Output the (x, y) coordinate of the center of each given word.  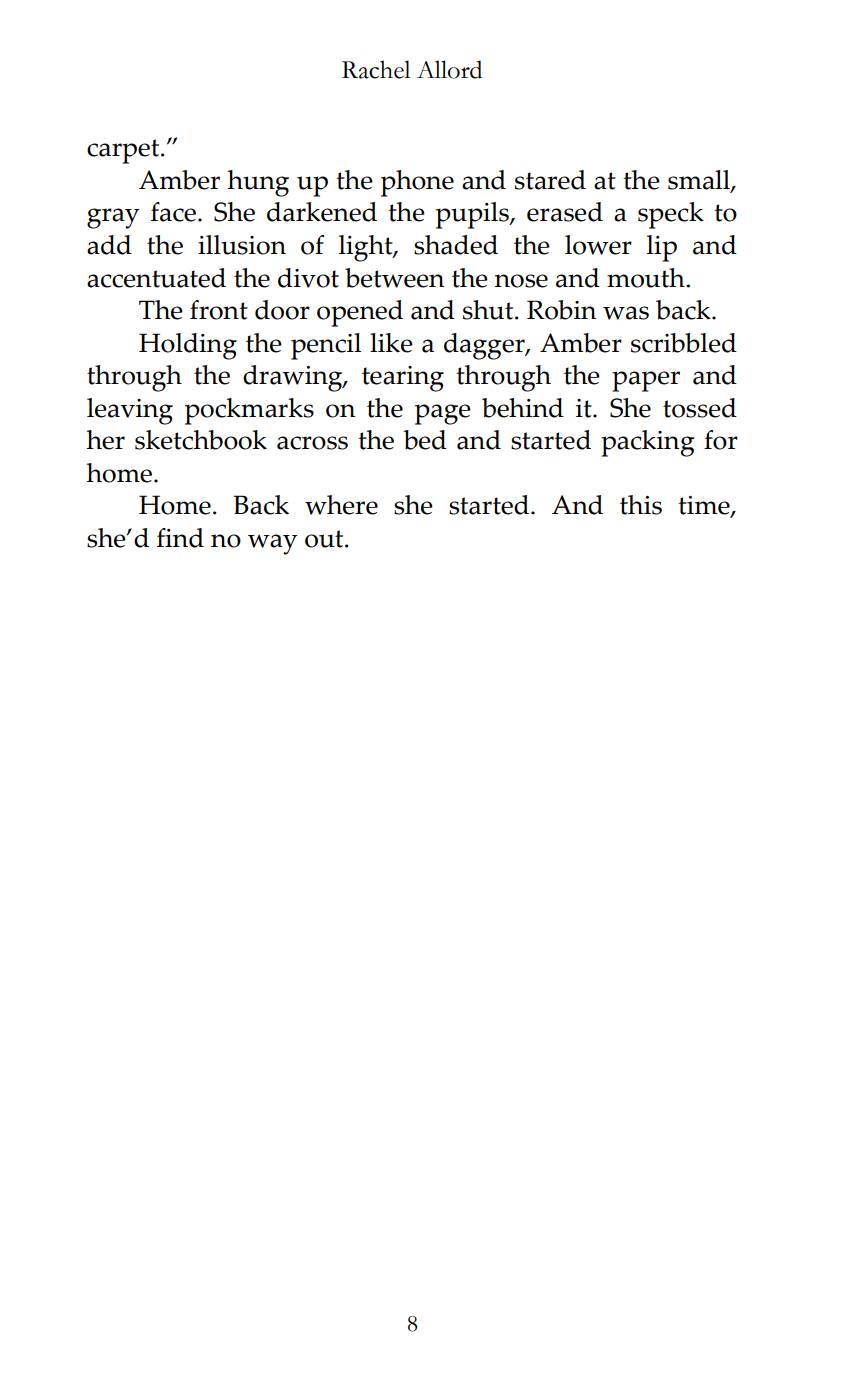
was (626, 313)
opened (360, 313)
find (180, 538)
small (700, 181)
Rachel (376, 69)
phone (417, 183)
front (219, 310)
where (341, 505)
